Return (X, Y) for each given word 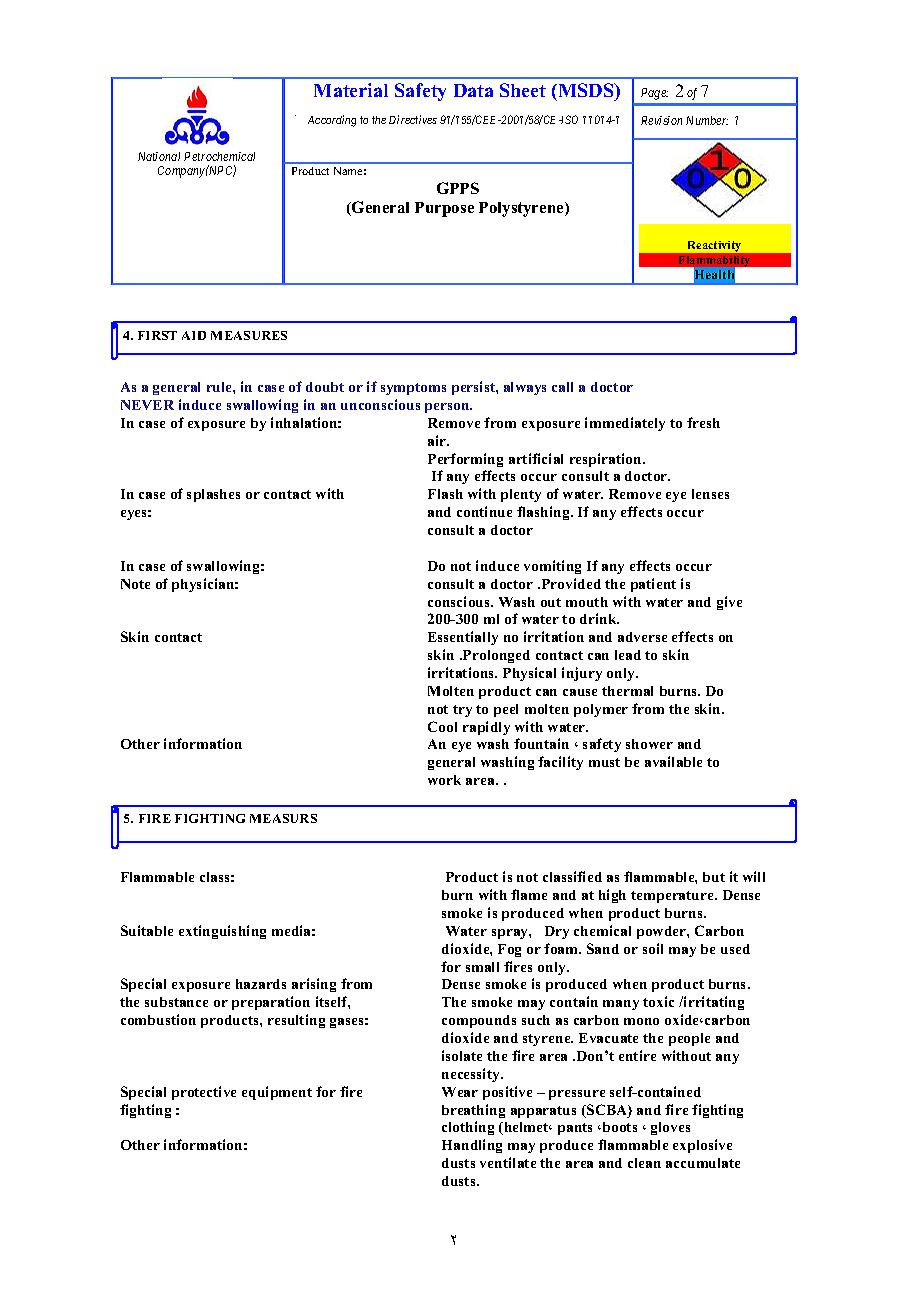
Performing (465, 460)
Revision (661, 120)
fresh (703, 422)
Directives (413, 119)
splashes (213, 495)
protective (204, 1093)
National (159, 156)
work (444, 780)
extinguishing (222, 932)
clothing (468, 1128)
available (673, 761)
